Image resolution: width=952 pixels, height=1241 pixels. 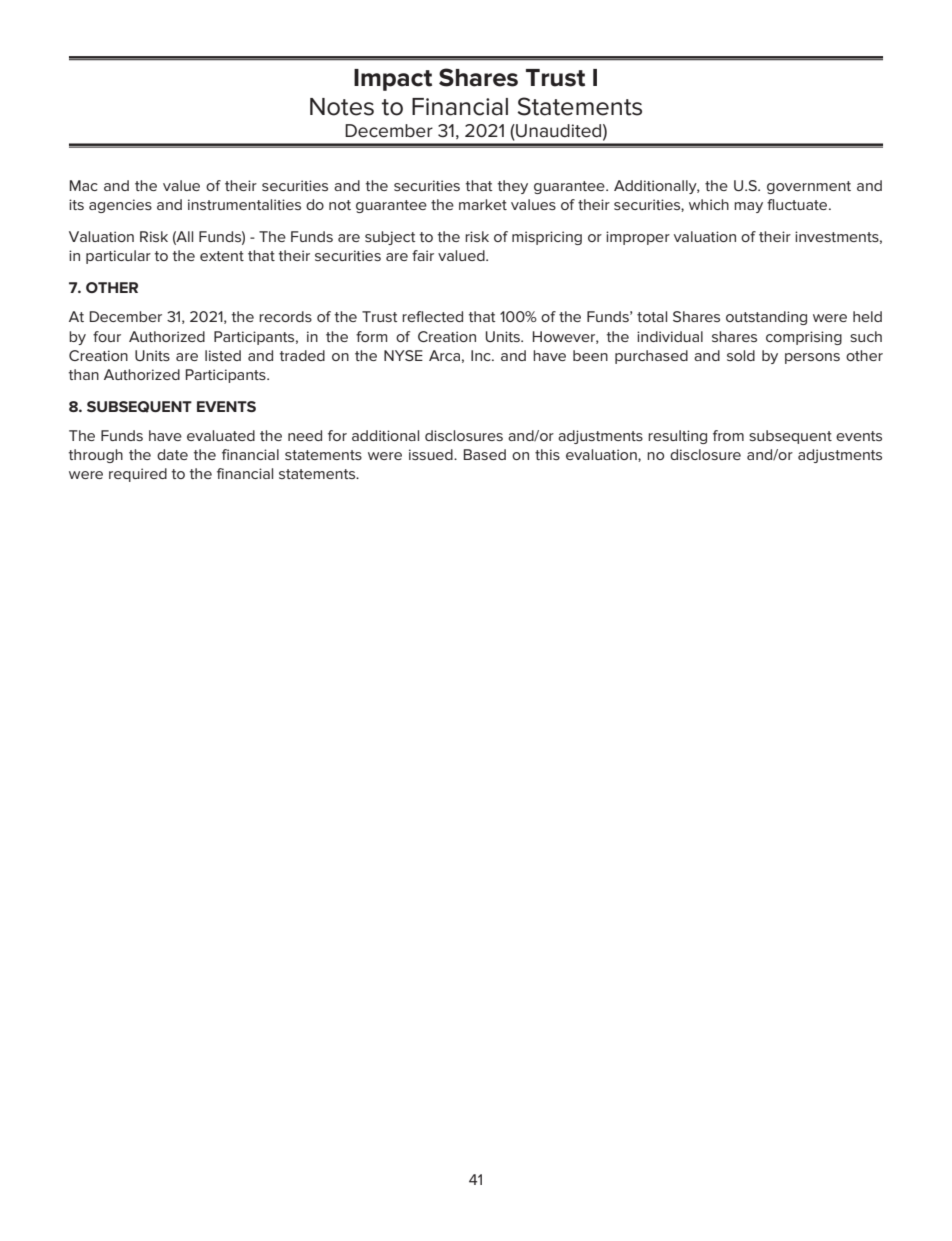 I want to click on Mac, so click(x=84, y=185).
